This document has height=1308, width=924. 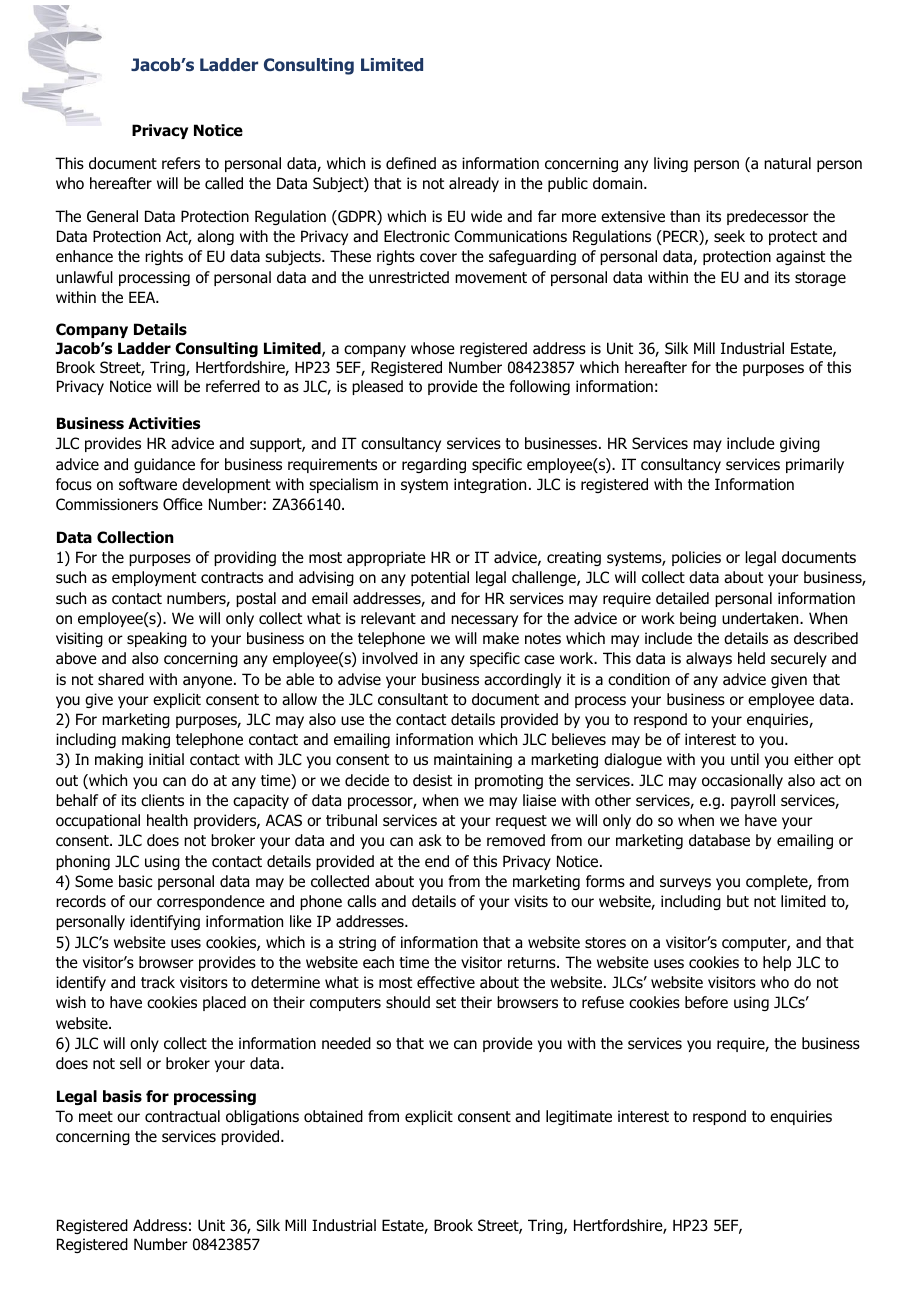 I want to click on visits, so click(x=531, y=901).
